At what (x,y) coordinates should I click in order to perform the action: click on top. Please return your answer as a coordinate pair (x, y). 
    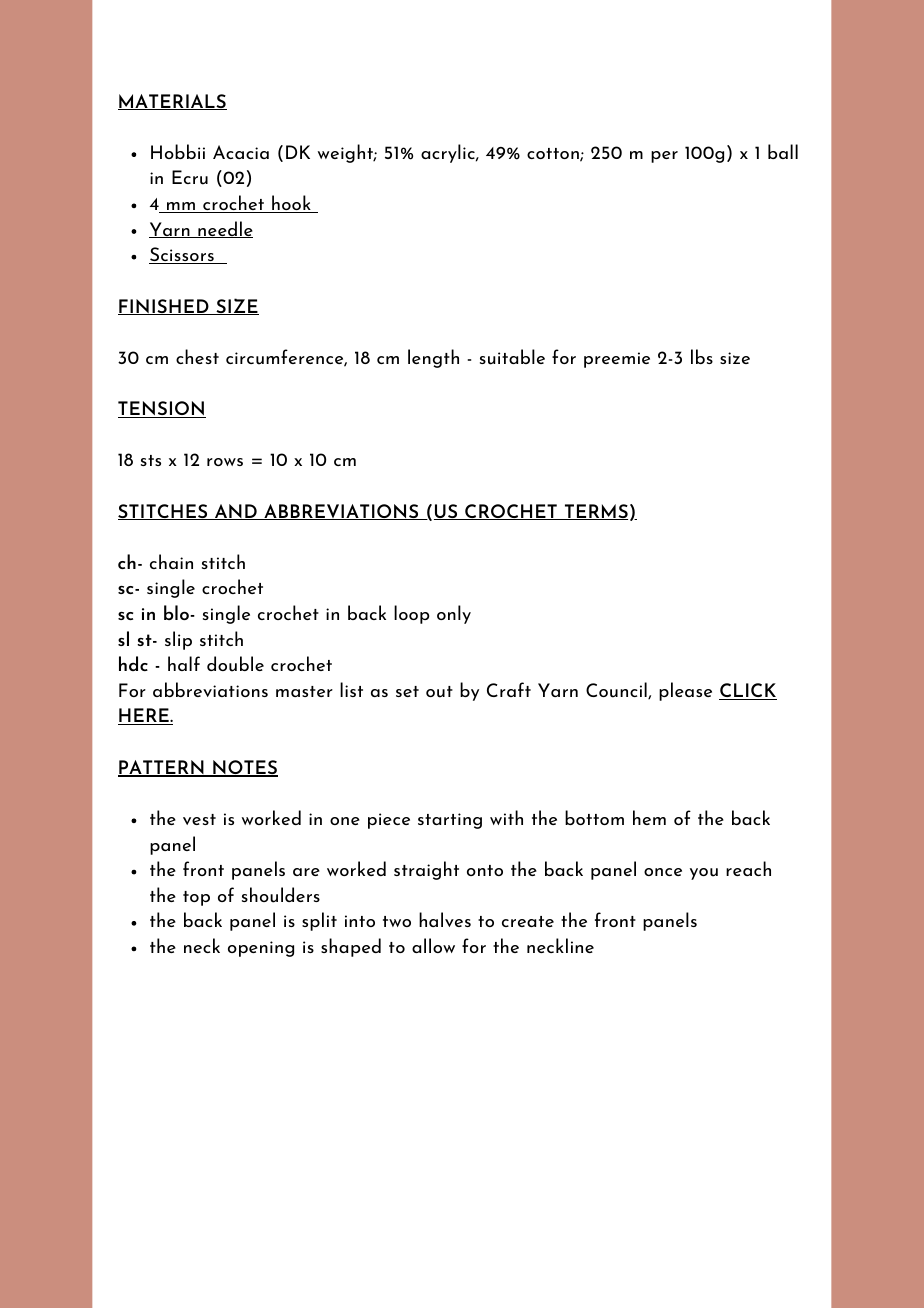
    Looking at the image, I should click on (196, 898).
